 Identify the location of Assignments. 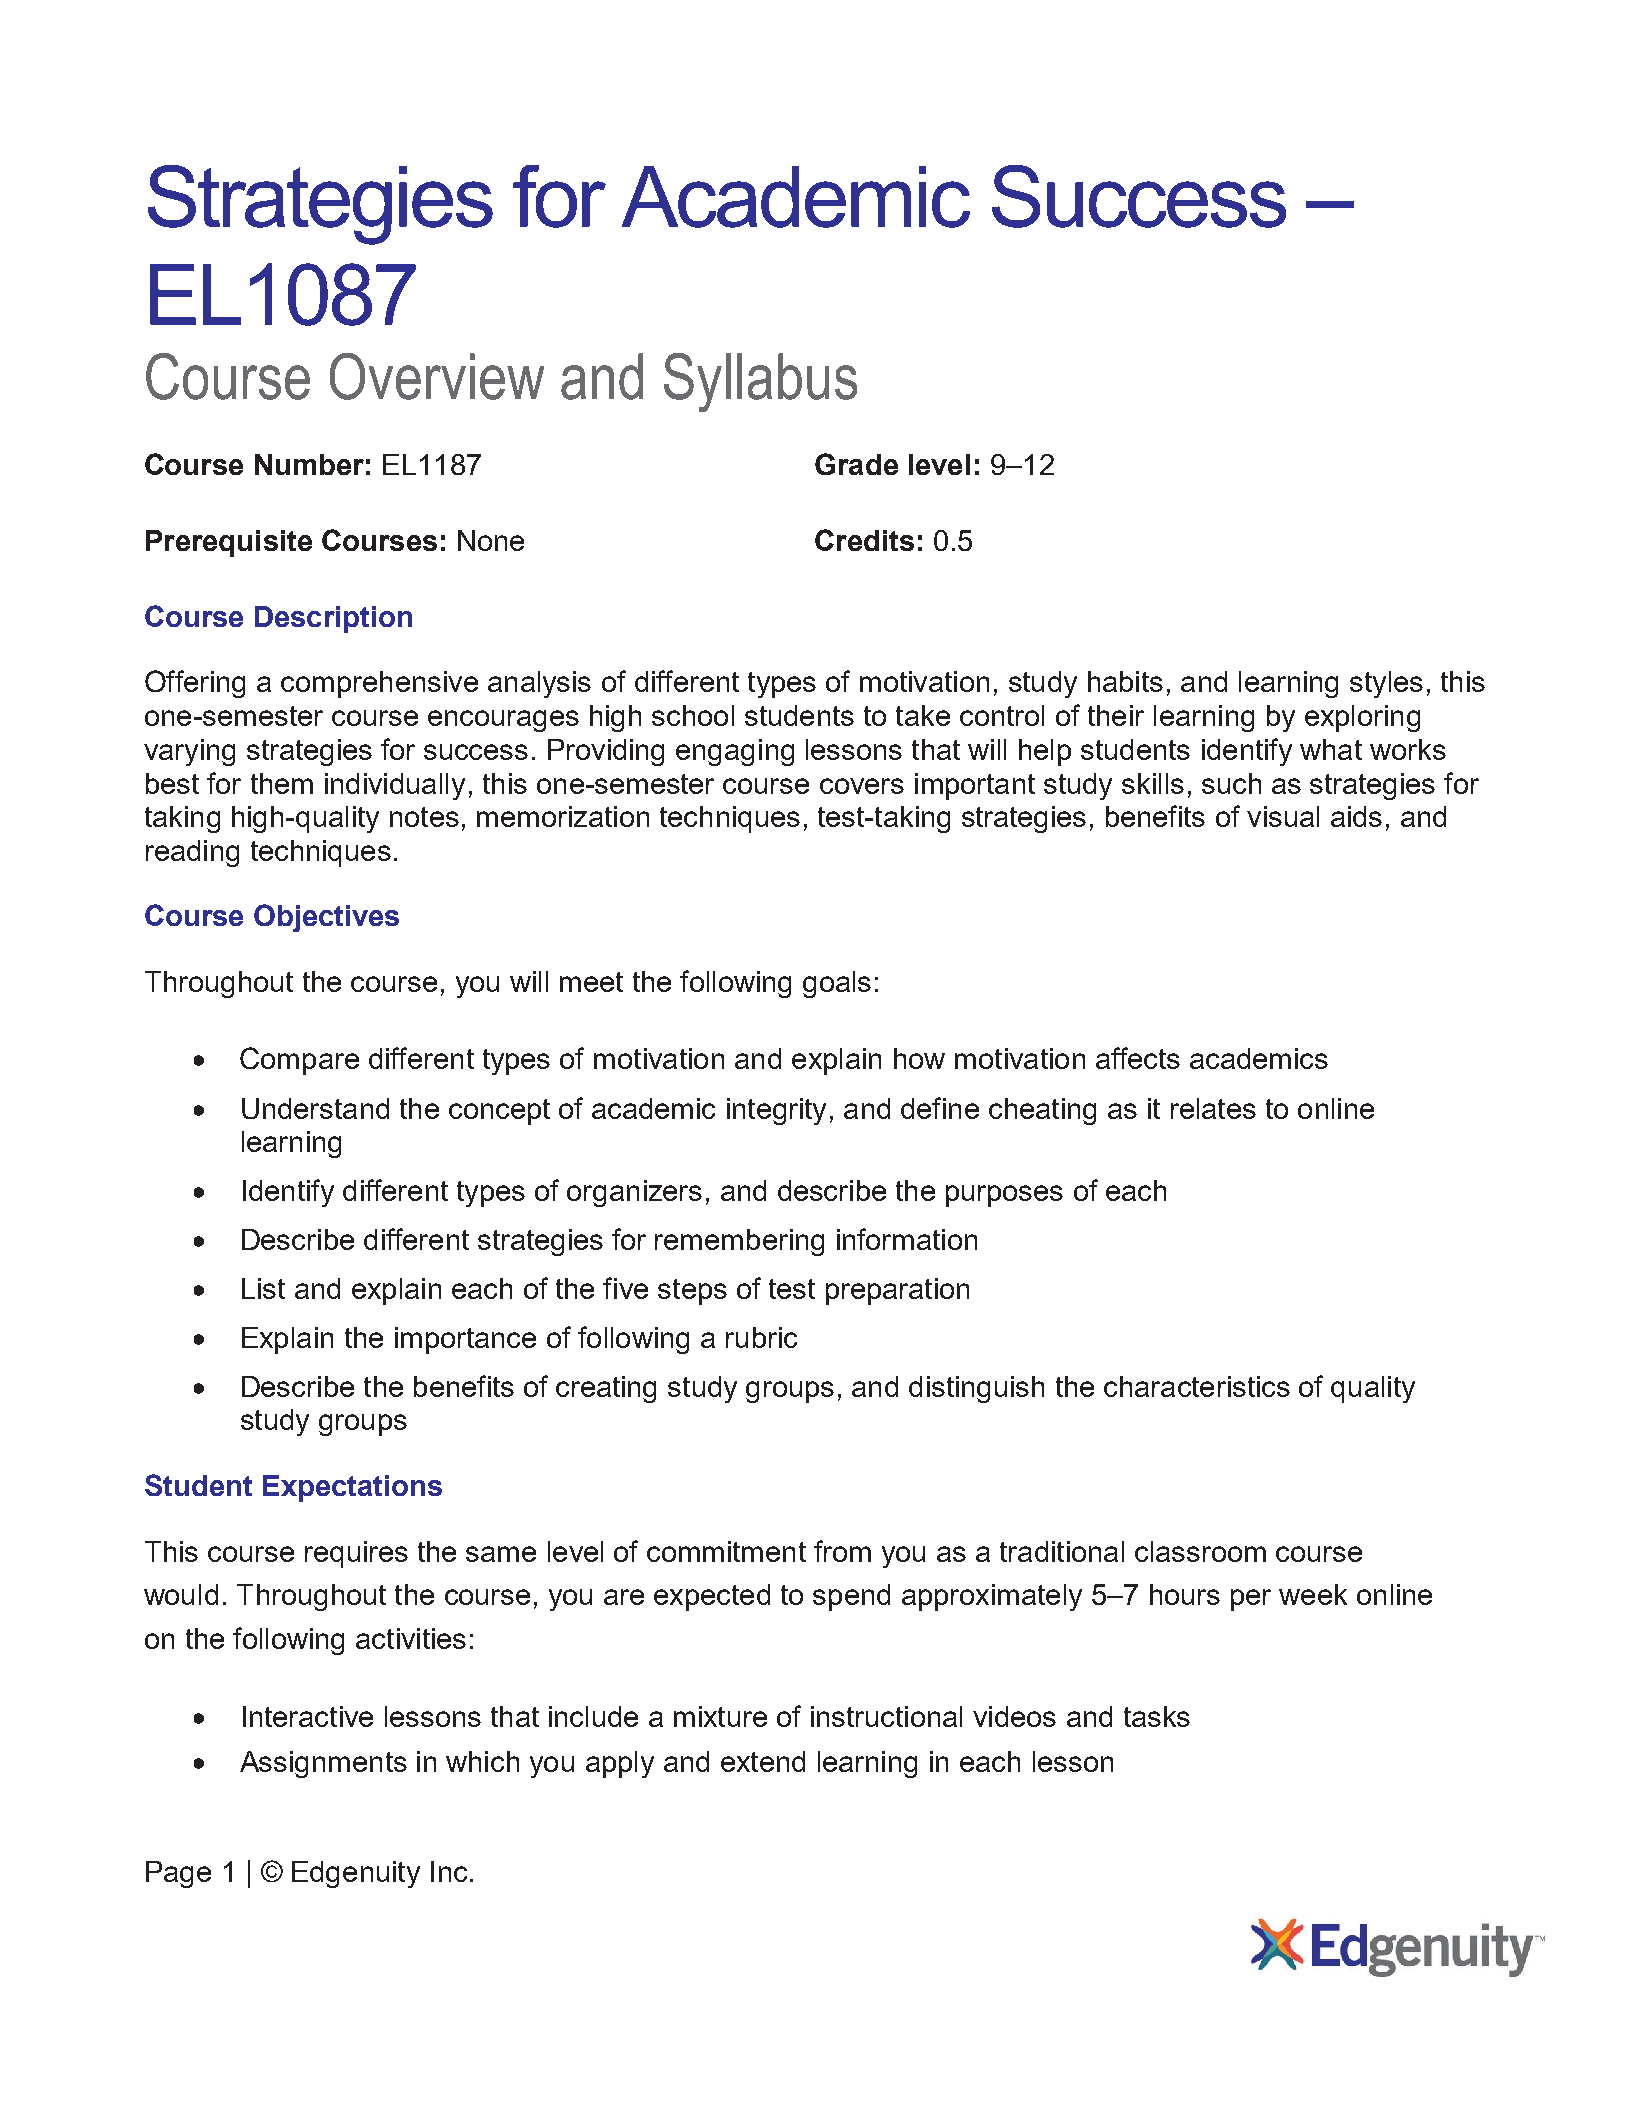
(323, 1764).
